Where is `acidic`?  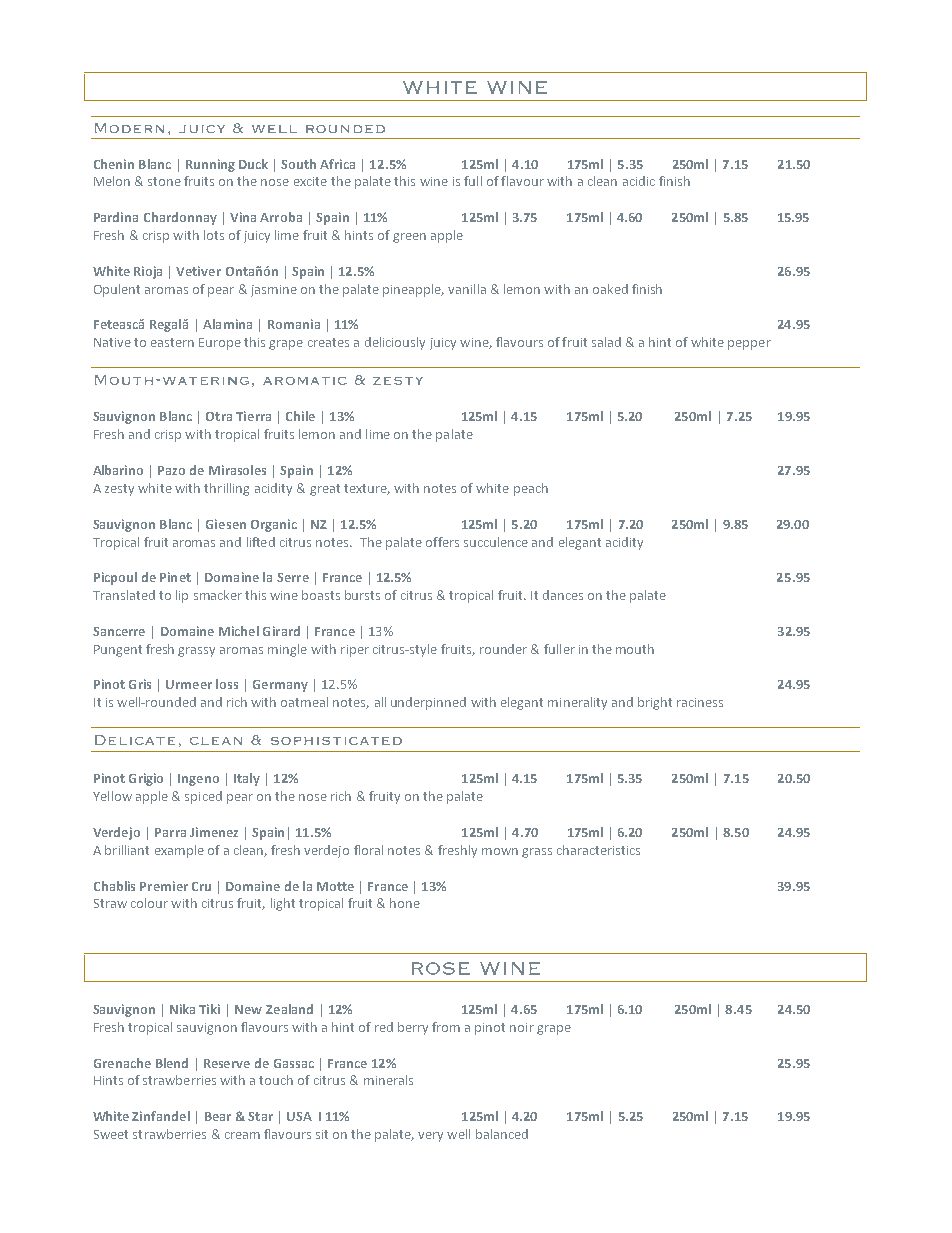 acidic is located at coordinates (639, 181).
